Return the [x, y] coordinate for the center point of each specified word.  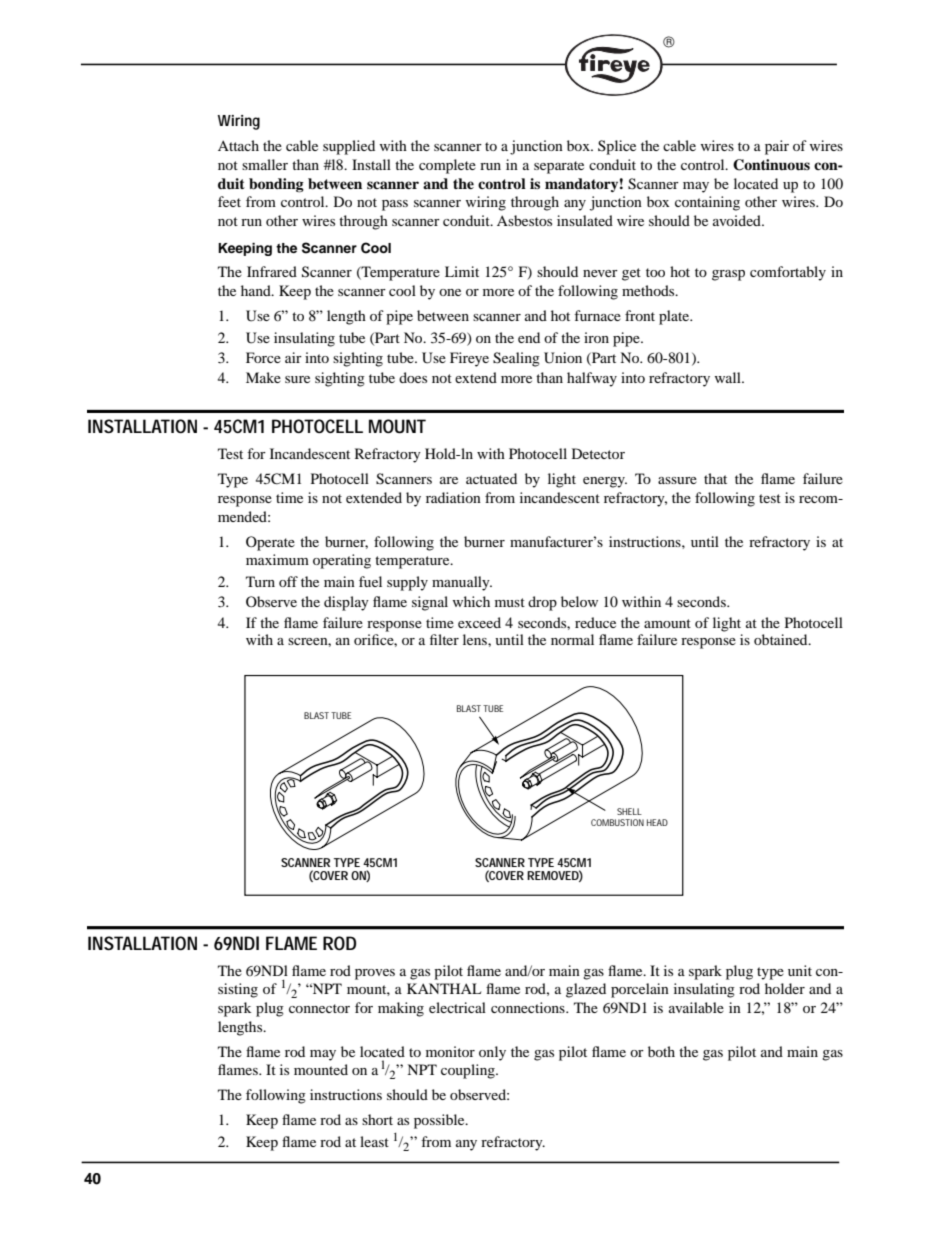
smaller [265, 164]
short [377, 1119]
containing [707, 203]
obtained [782, 639]
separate [559, 167]
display [346, 603]
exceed [479, 622]
